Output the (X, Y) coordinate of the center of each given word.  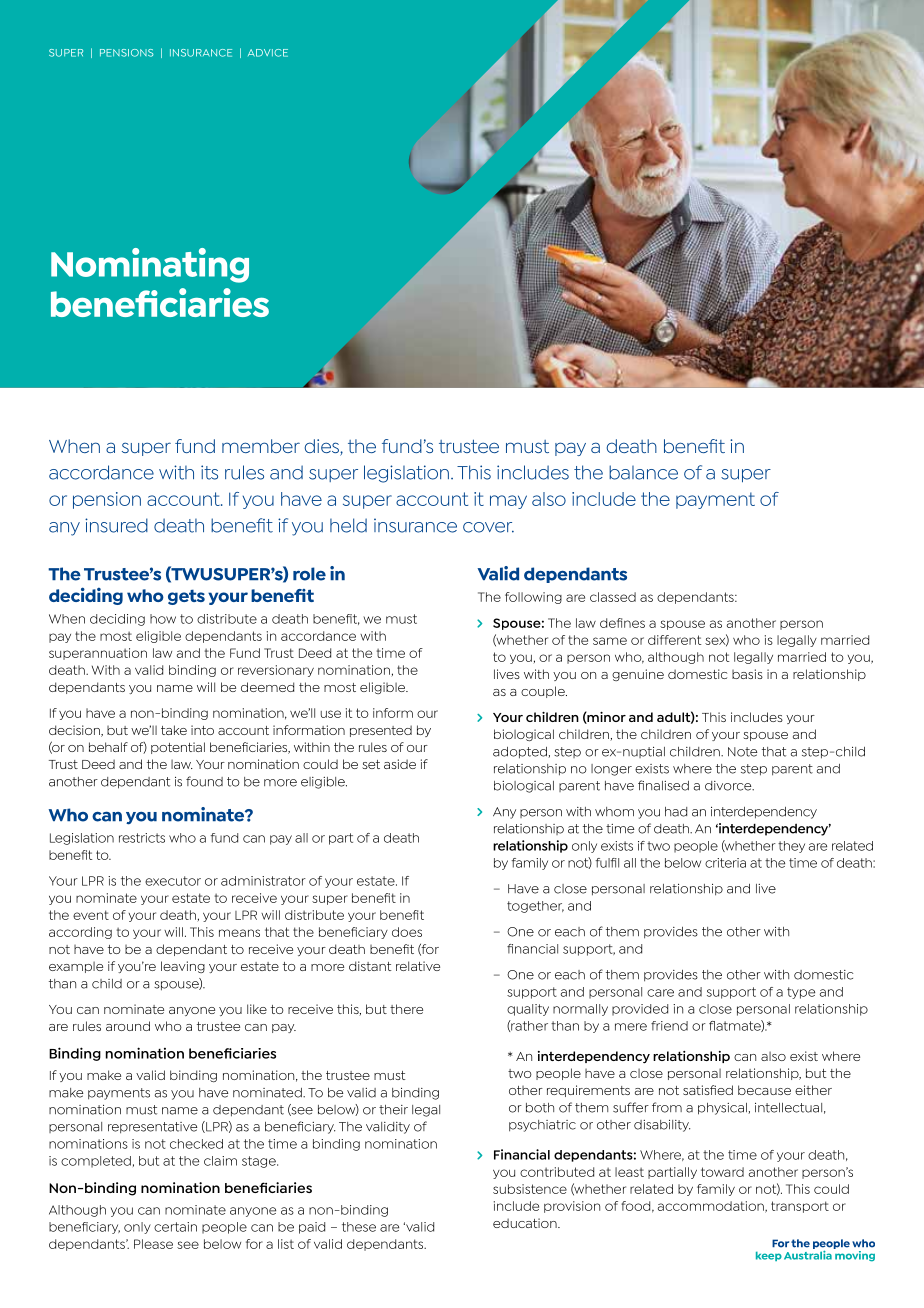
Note (742, 752)
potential (178, 748)
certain (175, 1227)
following (533, 598)
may (508, 502)
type (801, 993)
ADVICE (268, 53)
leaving (183, 967)
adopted (521, 753)
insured (116, 525)
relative (418, 966)
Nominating (150, 265)
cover (488, 527)
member (261, 446)
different (674, 640)
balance (643, 472)
